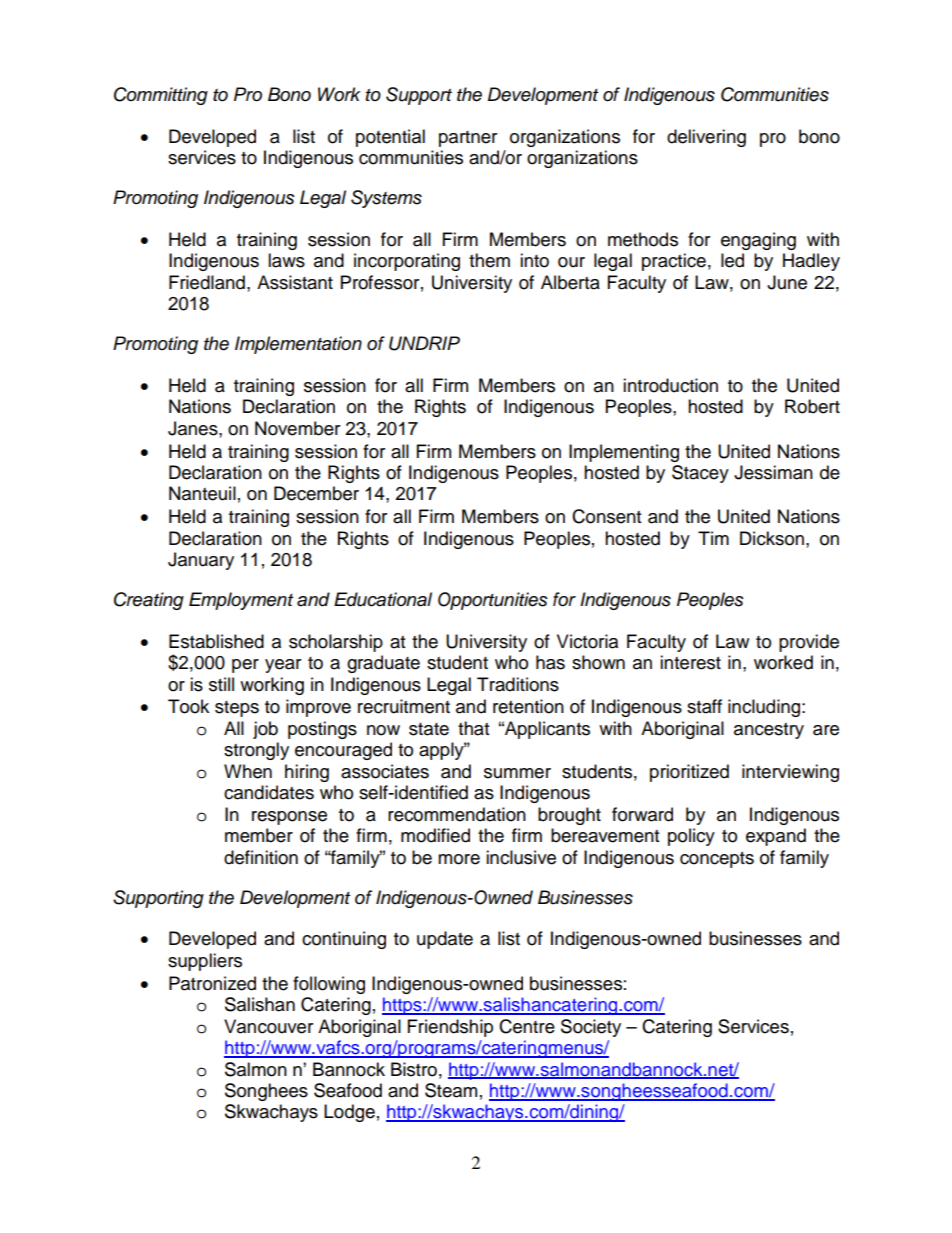 The width and height of the document is (952, 1233). I want to click on Implementation, so click(298, 345).
